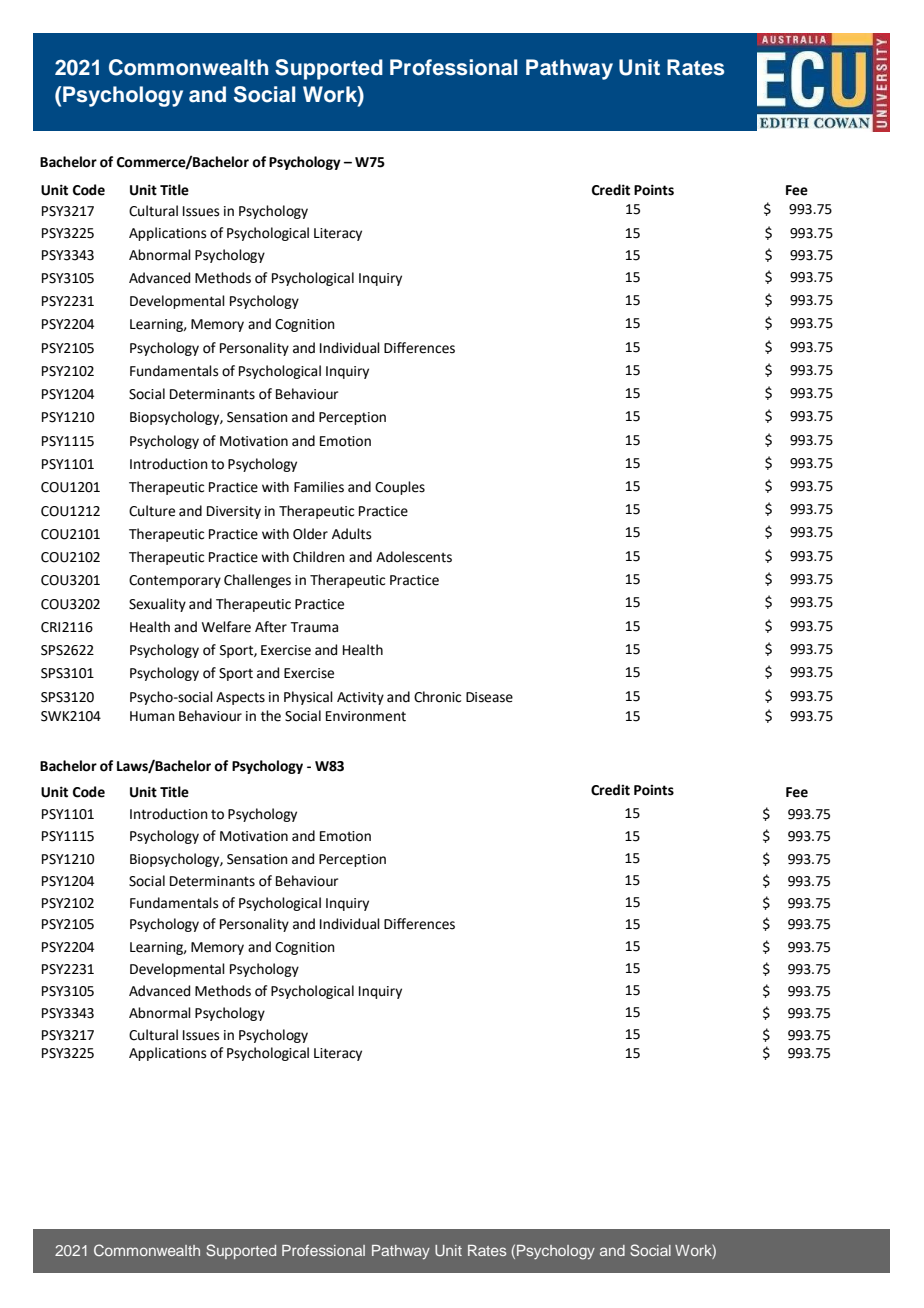  What do you see at coordinates (437, 697) in the screenshot?
I see `Chronic` at bounding box center [437, 697].
